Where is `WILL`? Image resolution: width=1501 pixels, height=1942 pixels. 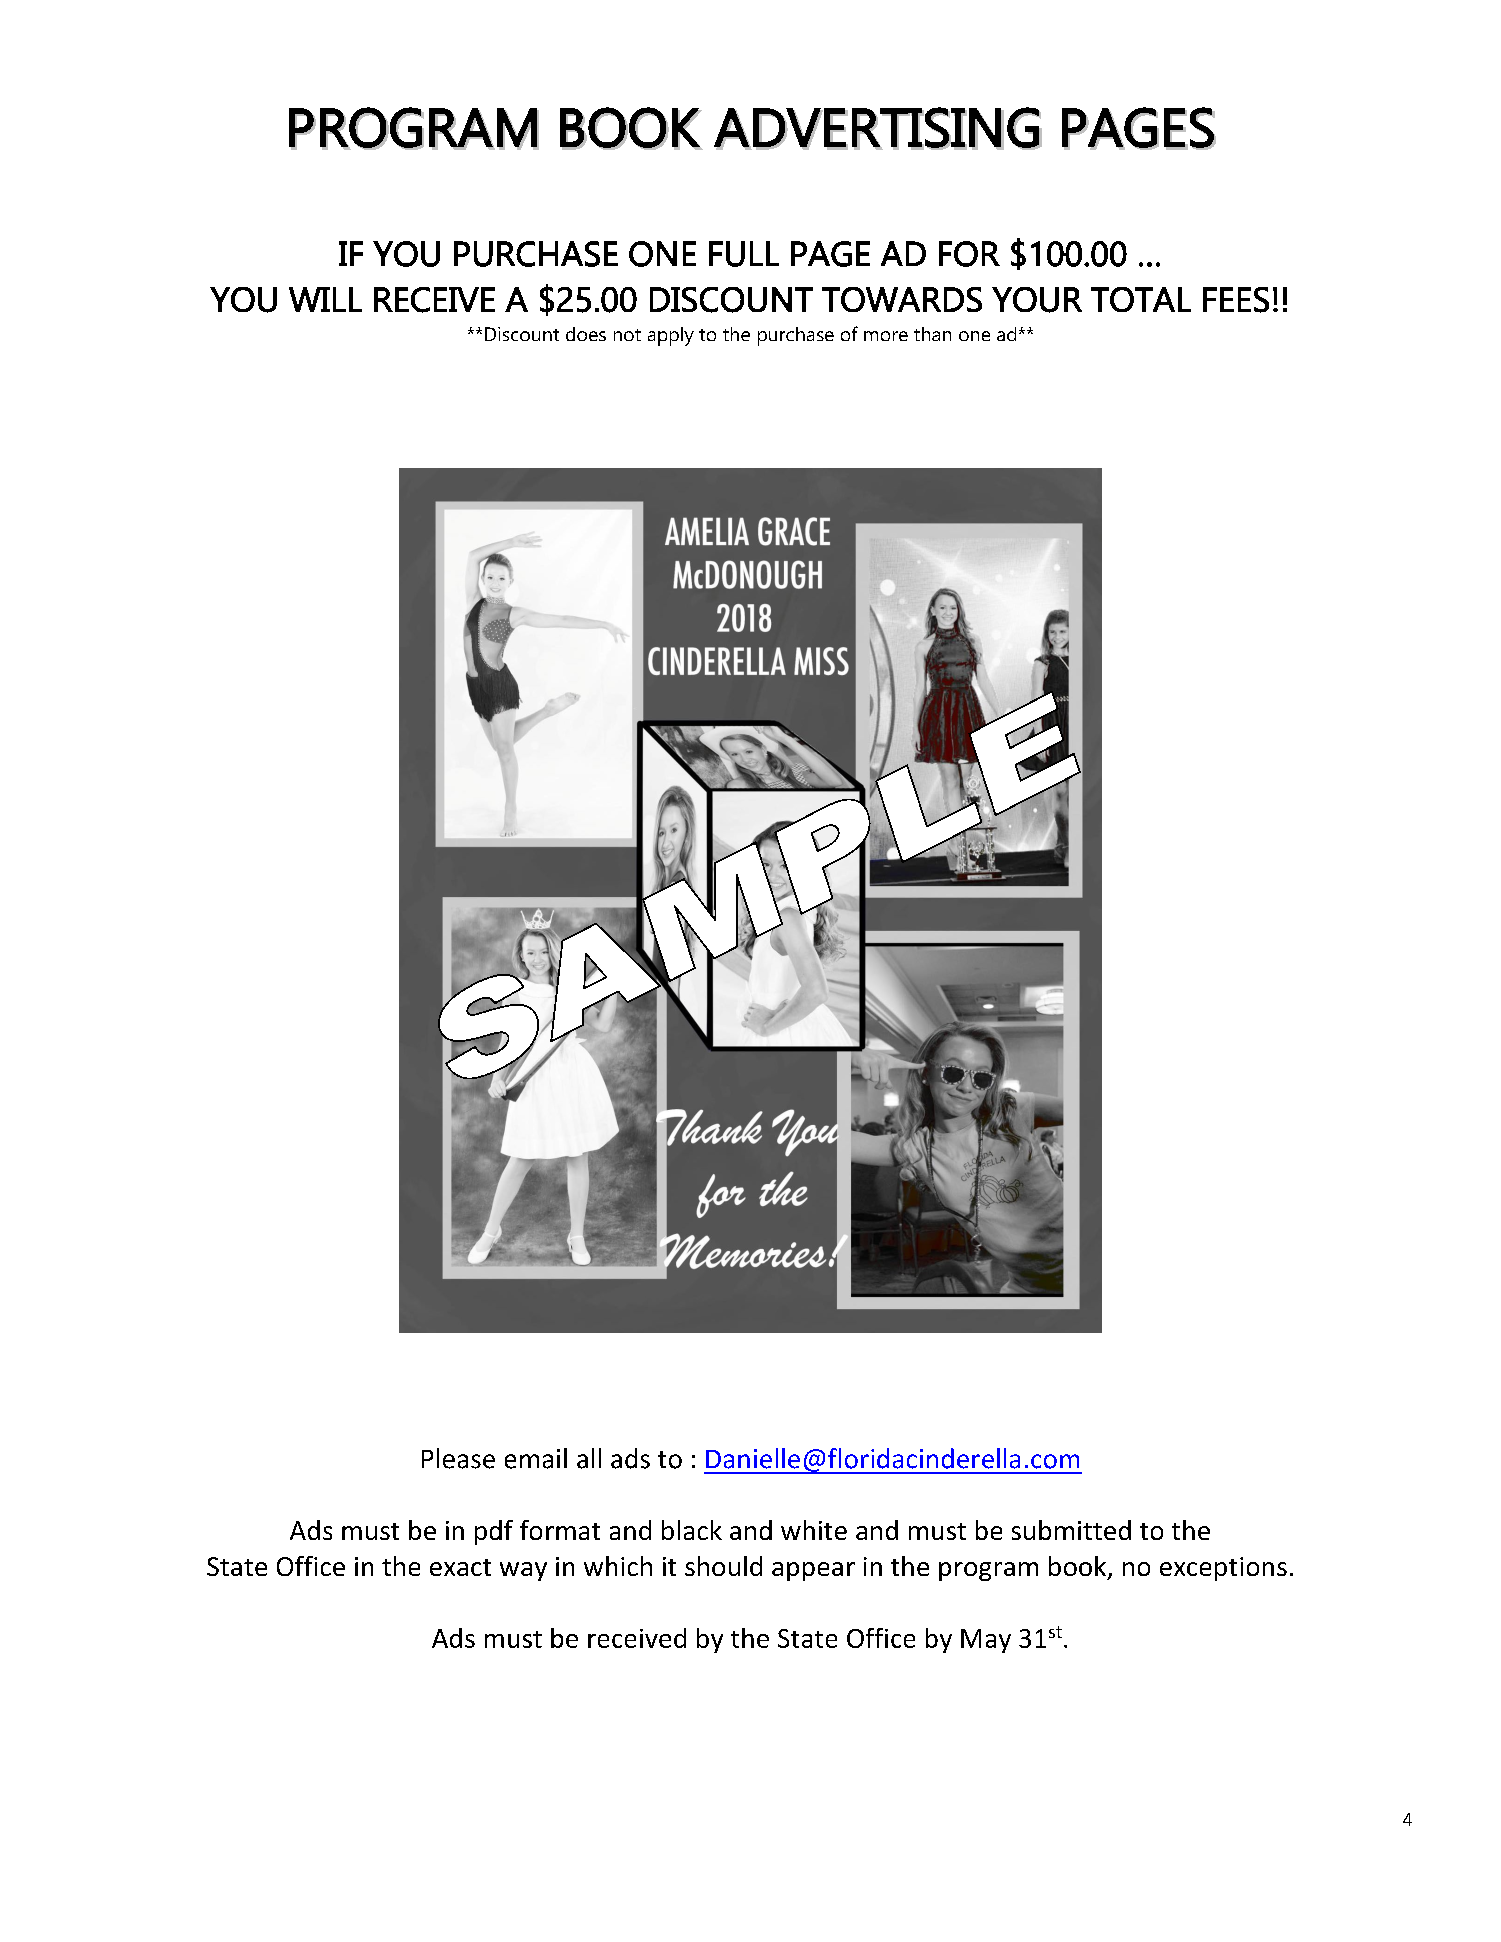 WILL is located at coordinates (325, 299).
